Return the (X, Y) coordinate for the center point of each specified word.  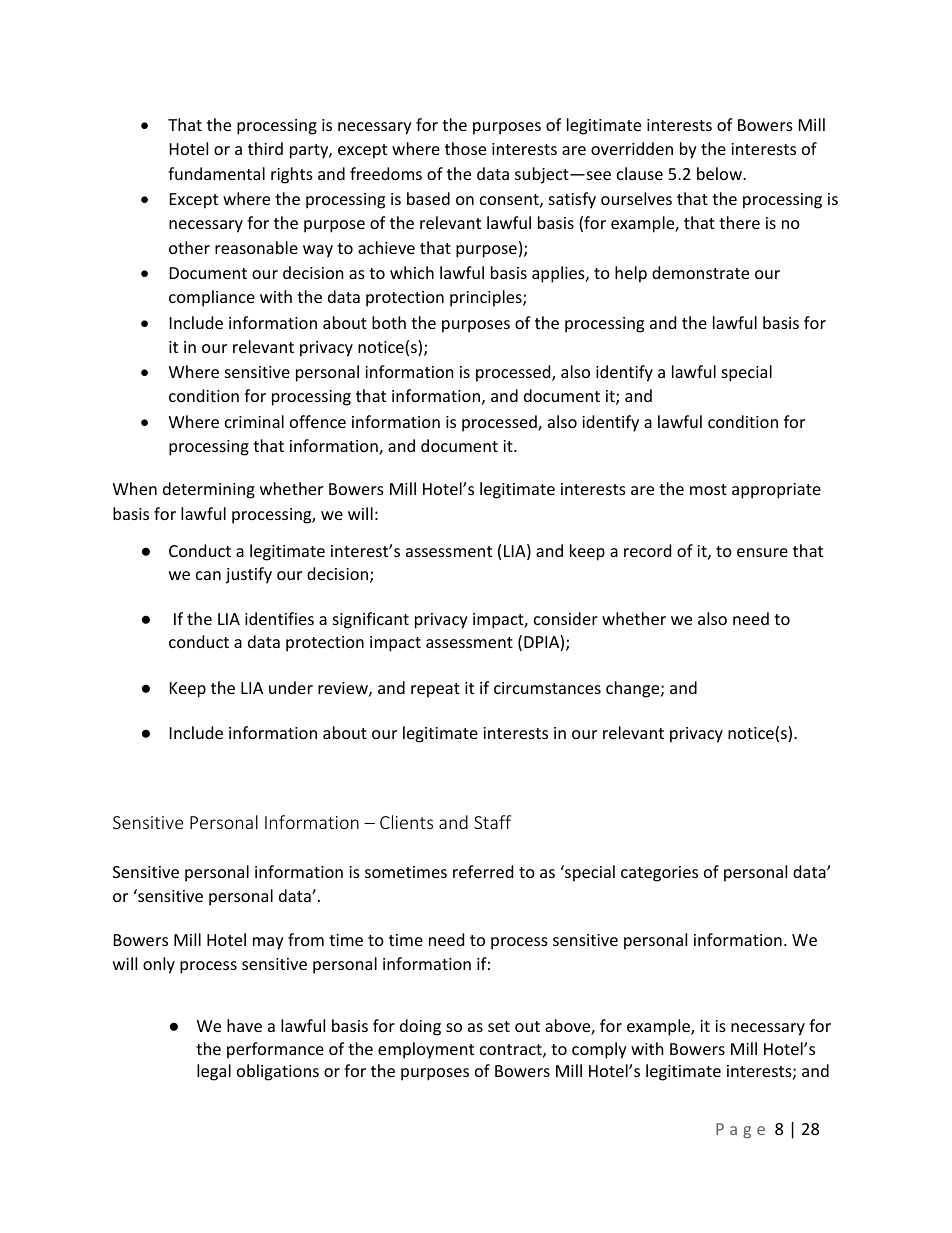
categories (659, 874)
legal (214, 1072)
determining (209, 490)
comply (599, 1050)
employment (426, 1050)
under (291, 687)
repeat (435, 690)
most (708, 489)
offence (318, 421)
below (720, 173)
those (465, 148)
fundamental (216, 173)
